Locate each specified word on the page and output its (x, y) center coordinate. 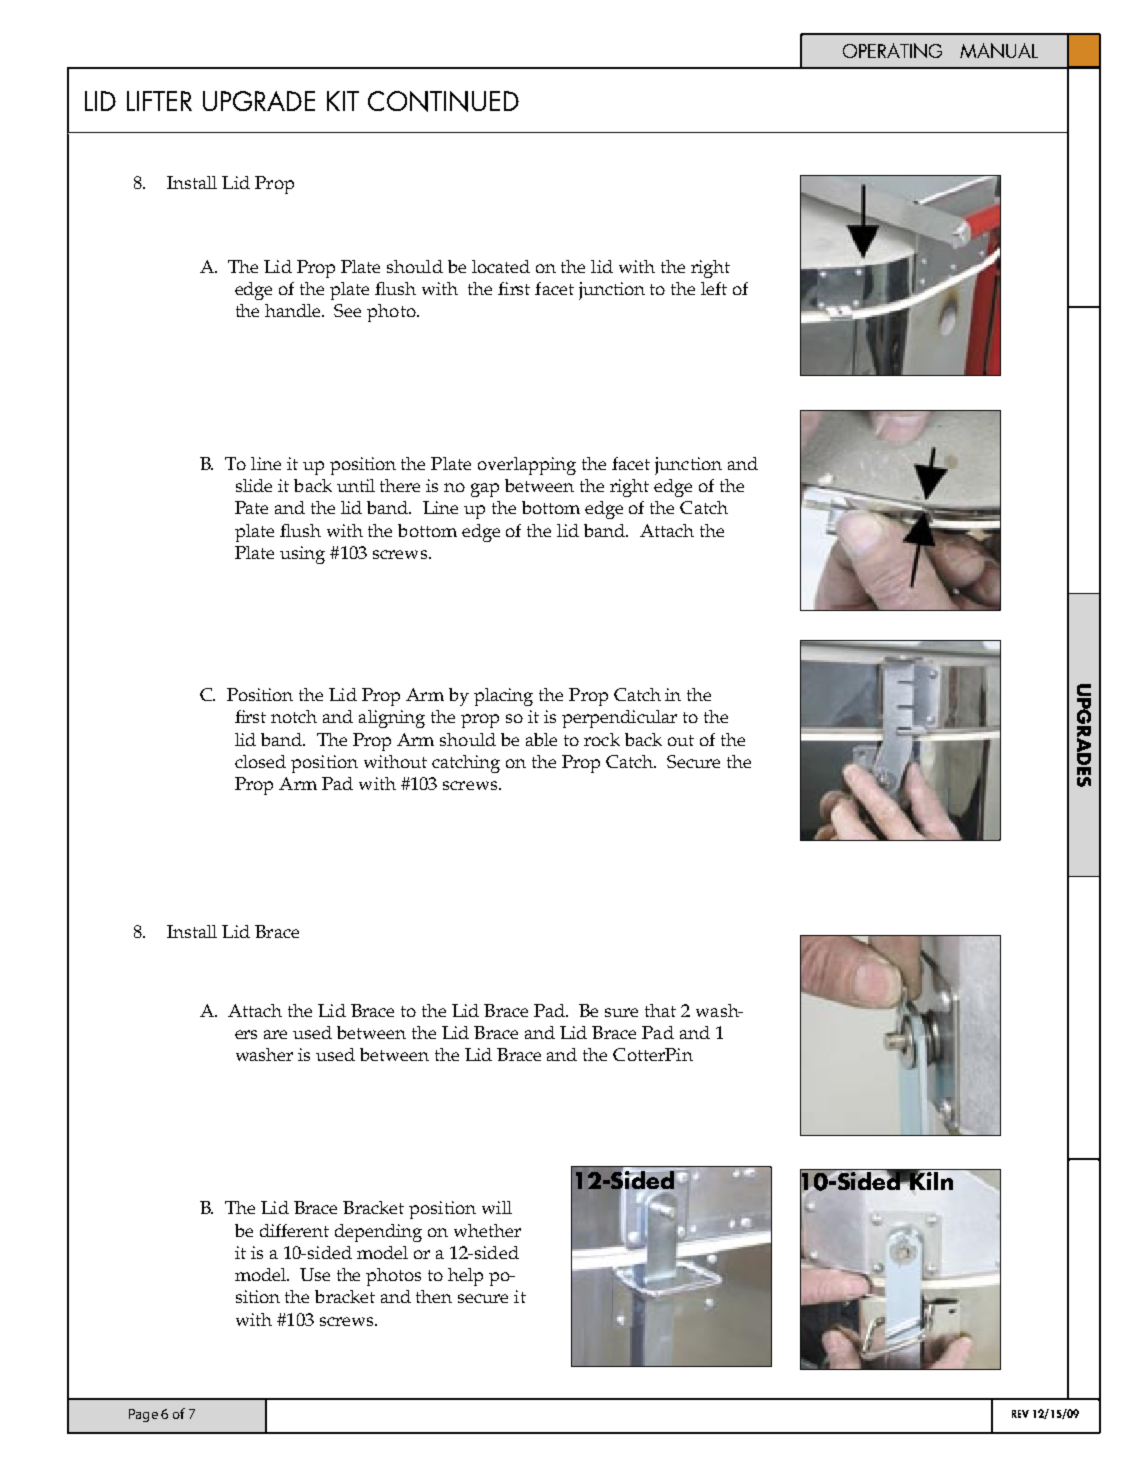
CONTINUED (443, 101)
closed (260, 761)
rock (602, 739)
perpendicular (619, 719)
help (465, 1277)
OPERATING (892, 50)
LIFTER (159, 101)
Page (143, 1415)
